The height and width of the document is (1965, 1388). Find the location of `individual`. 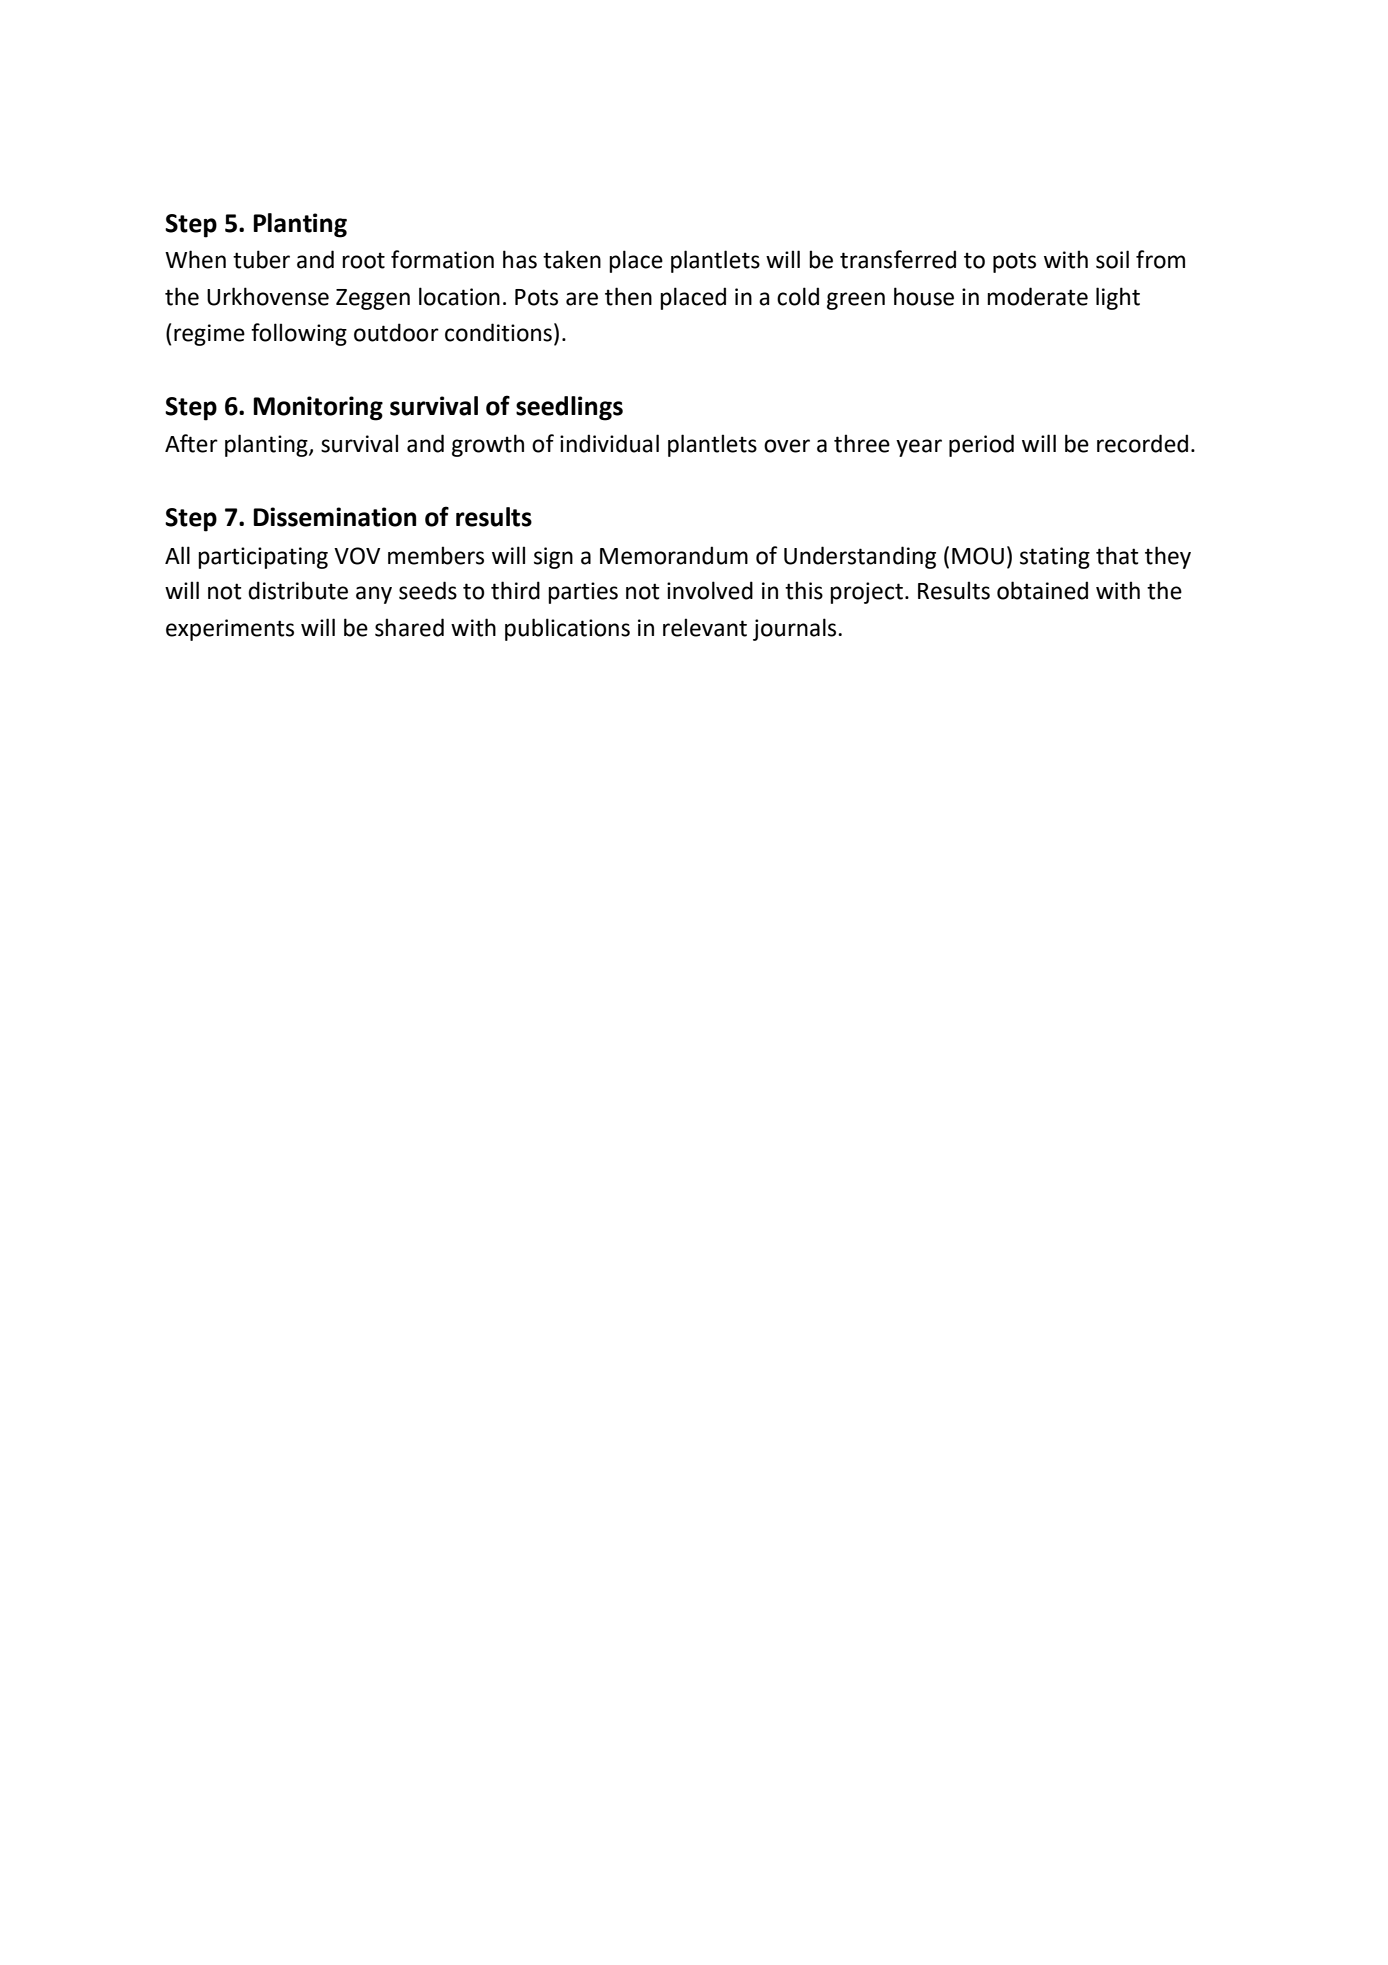

individual is located at coordinates (609, 443).
